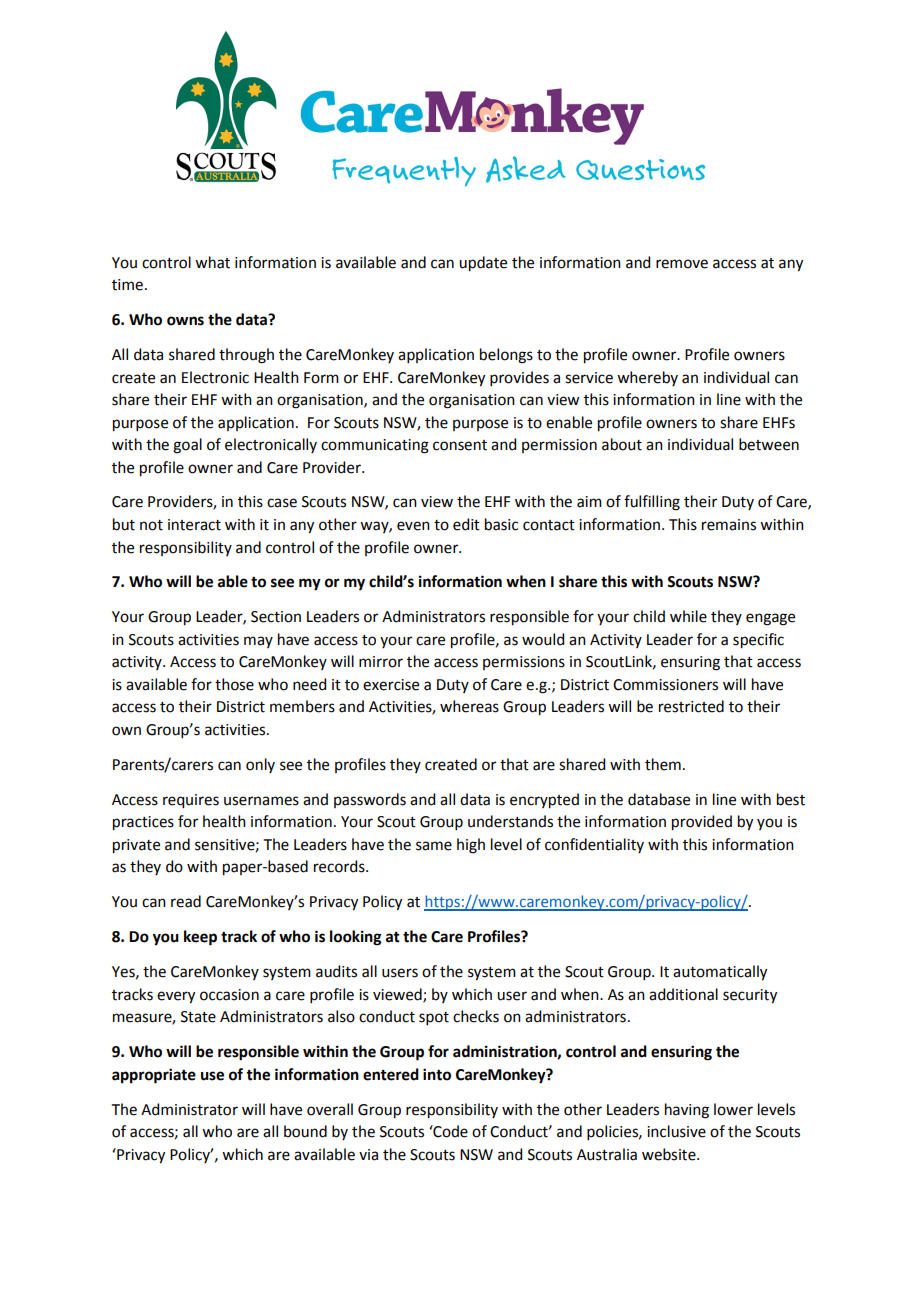 This document has height=1308, width=924. What do you see at coordinates (682, 264) in the document?
I see `remove` at bounding box center [682, 264].
